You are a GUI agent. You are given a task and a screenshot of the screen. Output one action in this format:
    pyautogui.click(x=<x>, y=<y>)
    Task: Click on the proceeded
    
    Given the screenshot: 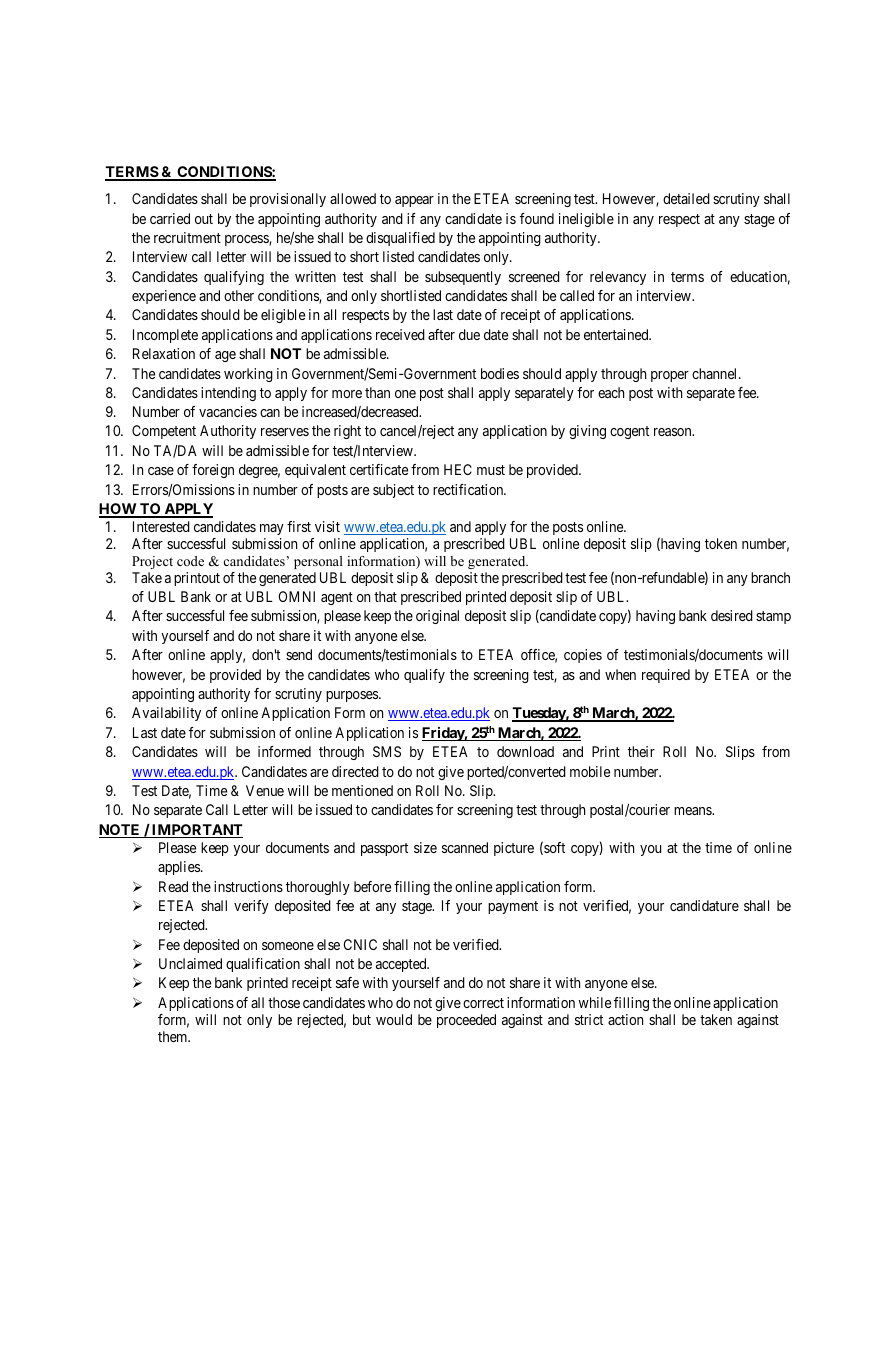 What is the action you would take?
    pyautogui.click(x=466, y=1021)
